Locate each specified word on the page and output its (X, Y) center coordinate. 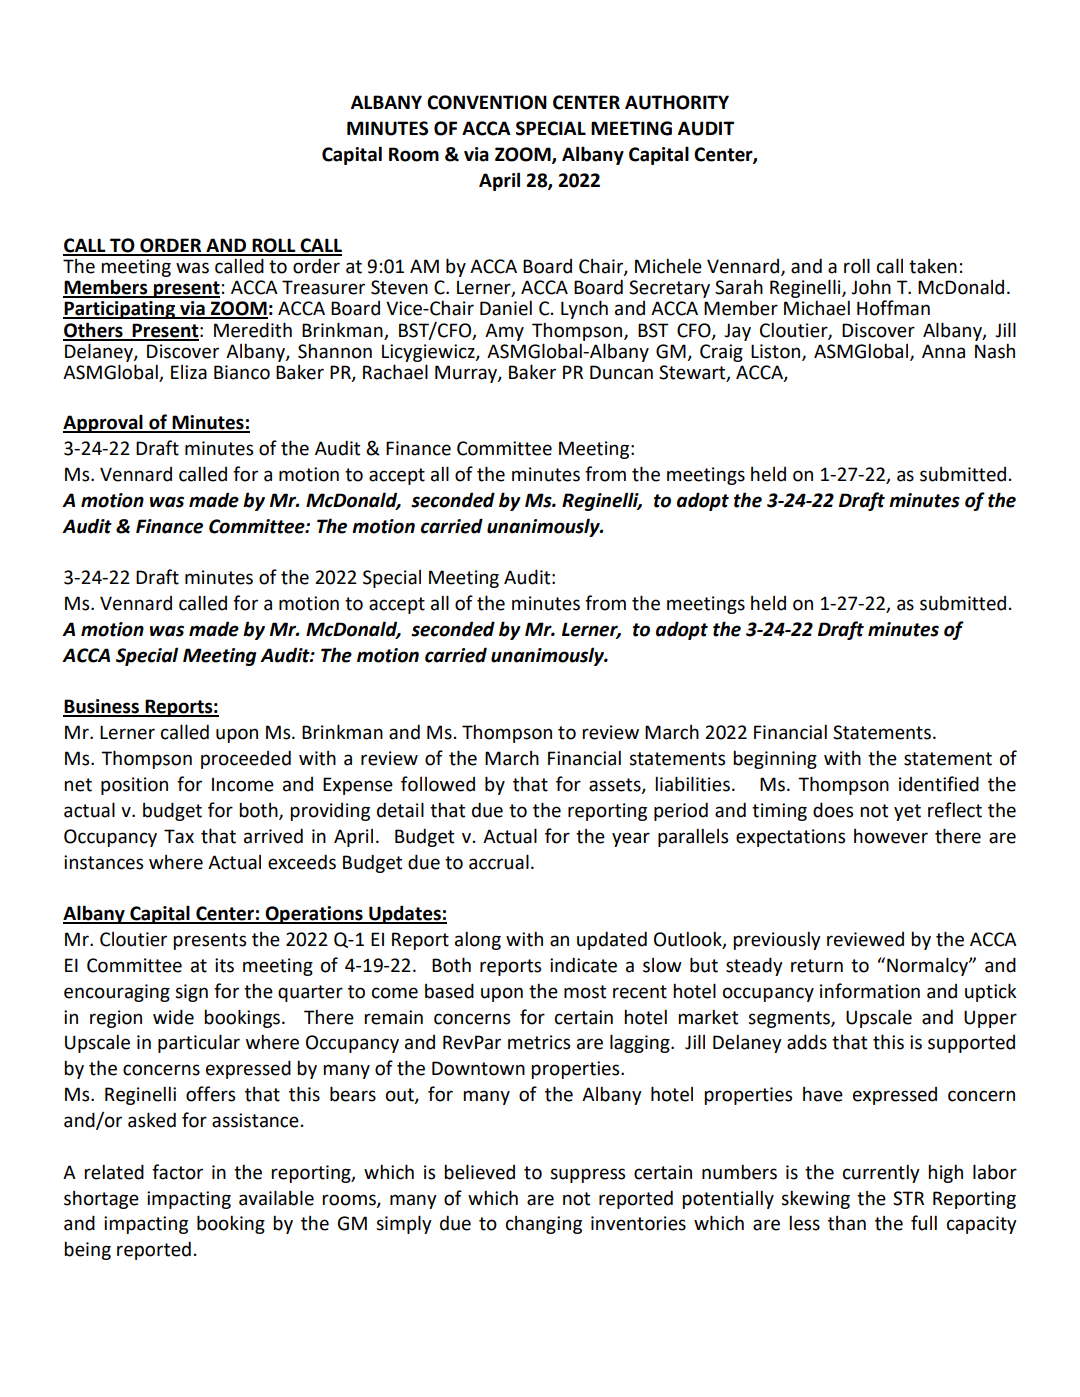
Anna (943, 351)
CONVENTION (487, 102)
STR (908, 1198)
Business (102, 707)
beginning (775, 759)
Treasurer (323, 287)
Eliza (189, 372)
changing (544, 1225)
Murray (467, 374)
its (224, 965)
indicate (583, 965)
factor (177, 1172)
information (870, 991)
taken (933, 266)
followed (438, 784)
